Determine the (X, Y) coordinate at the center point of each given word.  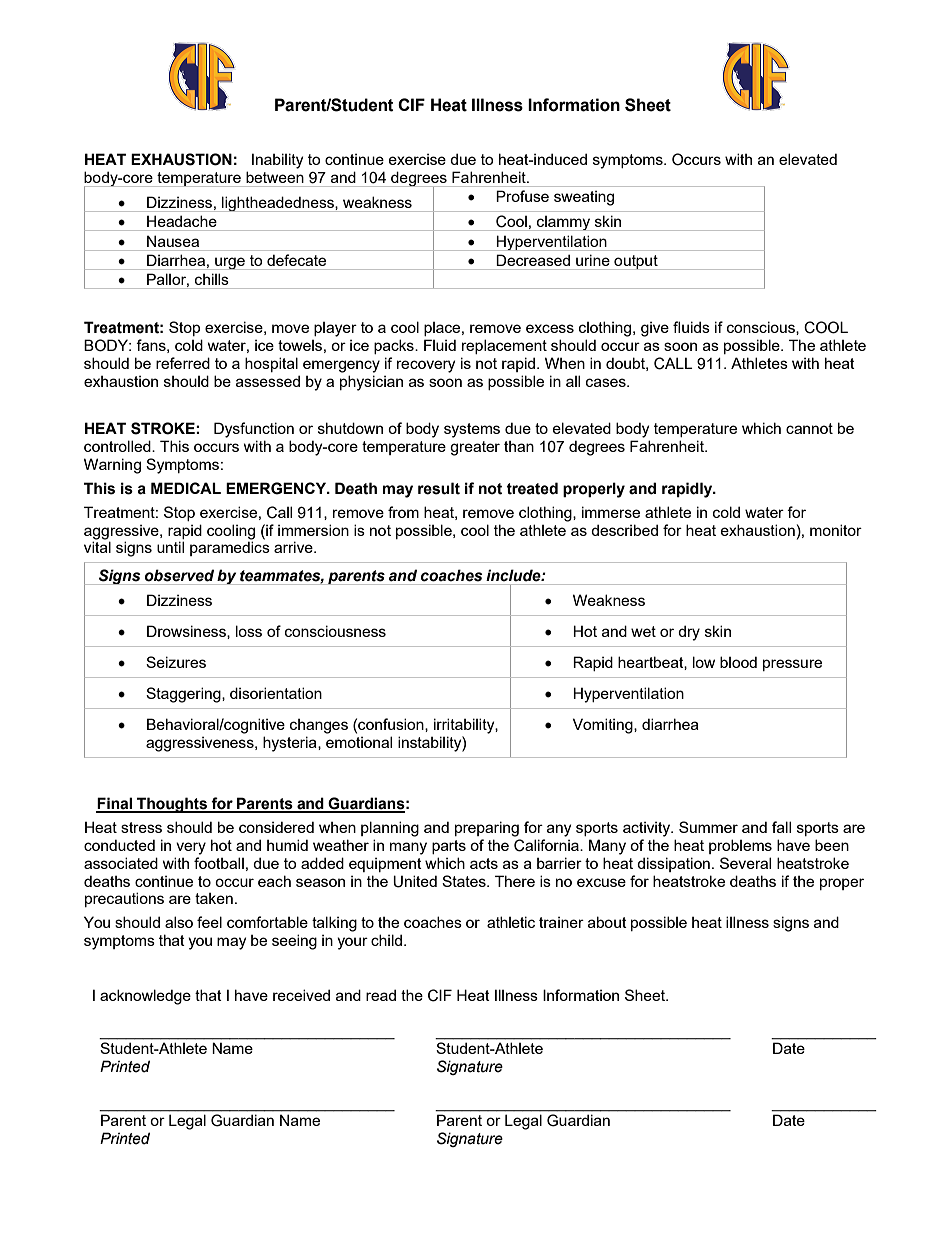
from (403, 512)
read (381, 995)
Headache (182, 221)
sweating (584, 198)
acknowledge (145, 997)
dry (689, 633)
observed (179, 575)
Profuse (522, 196)
